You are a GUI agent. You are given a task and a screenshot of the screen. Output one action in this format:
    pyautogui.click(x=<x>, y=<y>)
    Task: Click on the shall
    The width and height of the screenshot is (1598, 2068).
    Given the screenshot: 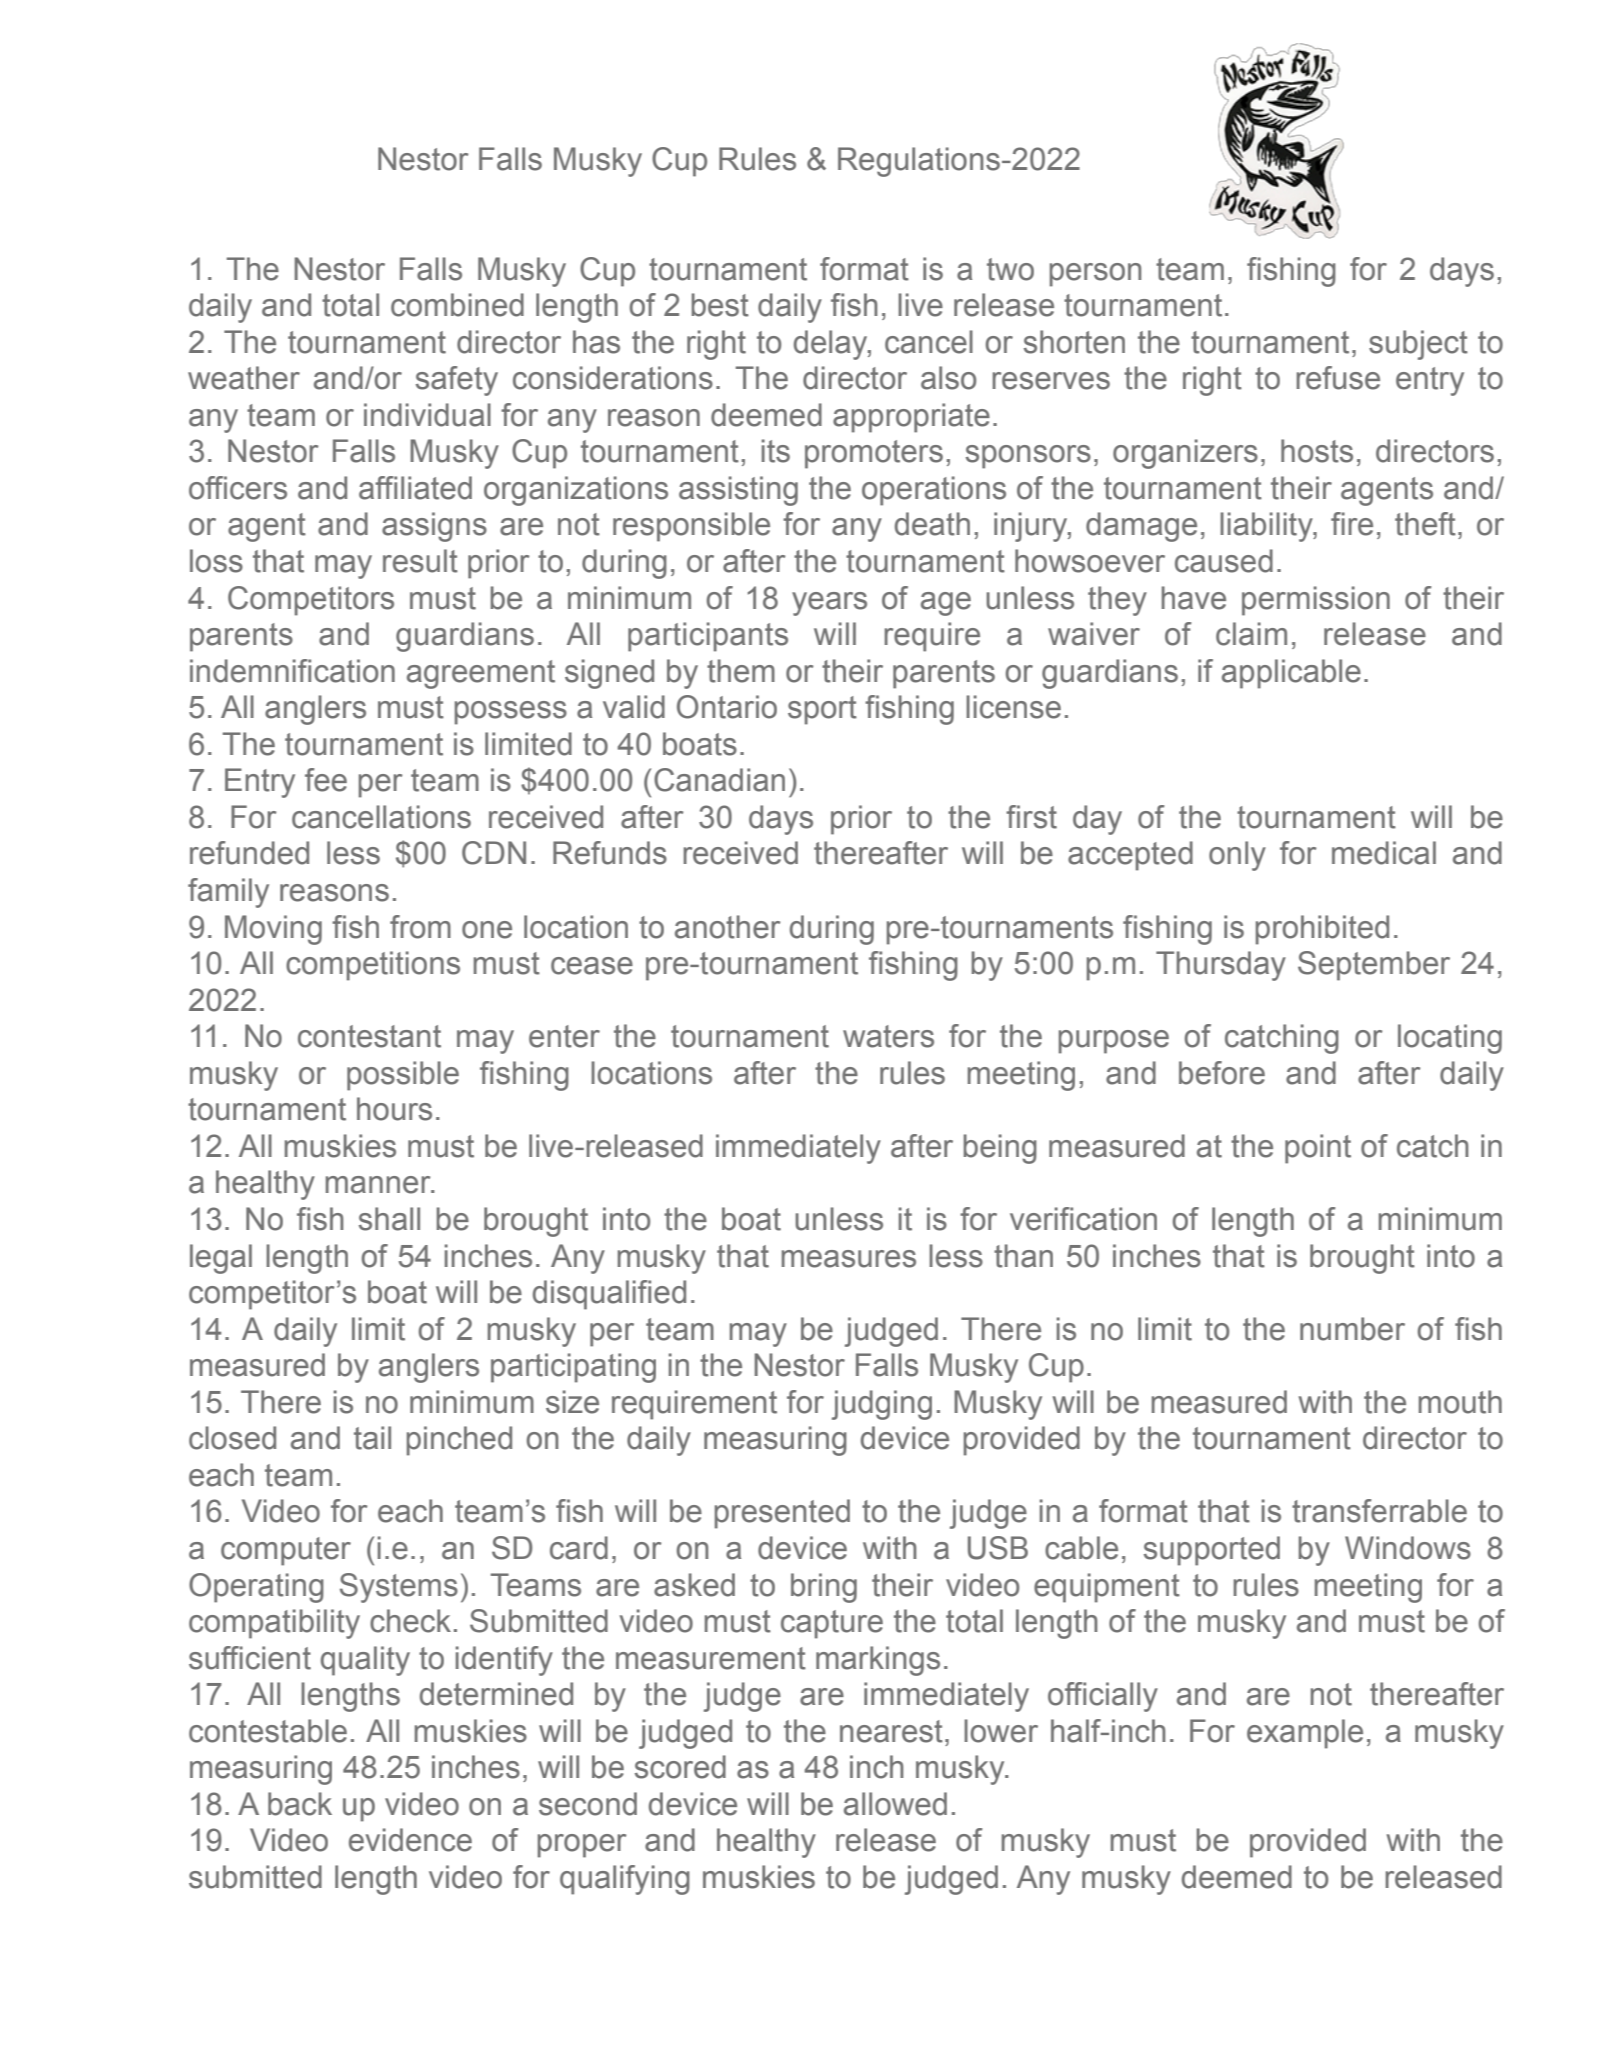 What is the action you would take?
    pyautogui.click(x=389, y=1219)
